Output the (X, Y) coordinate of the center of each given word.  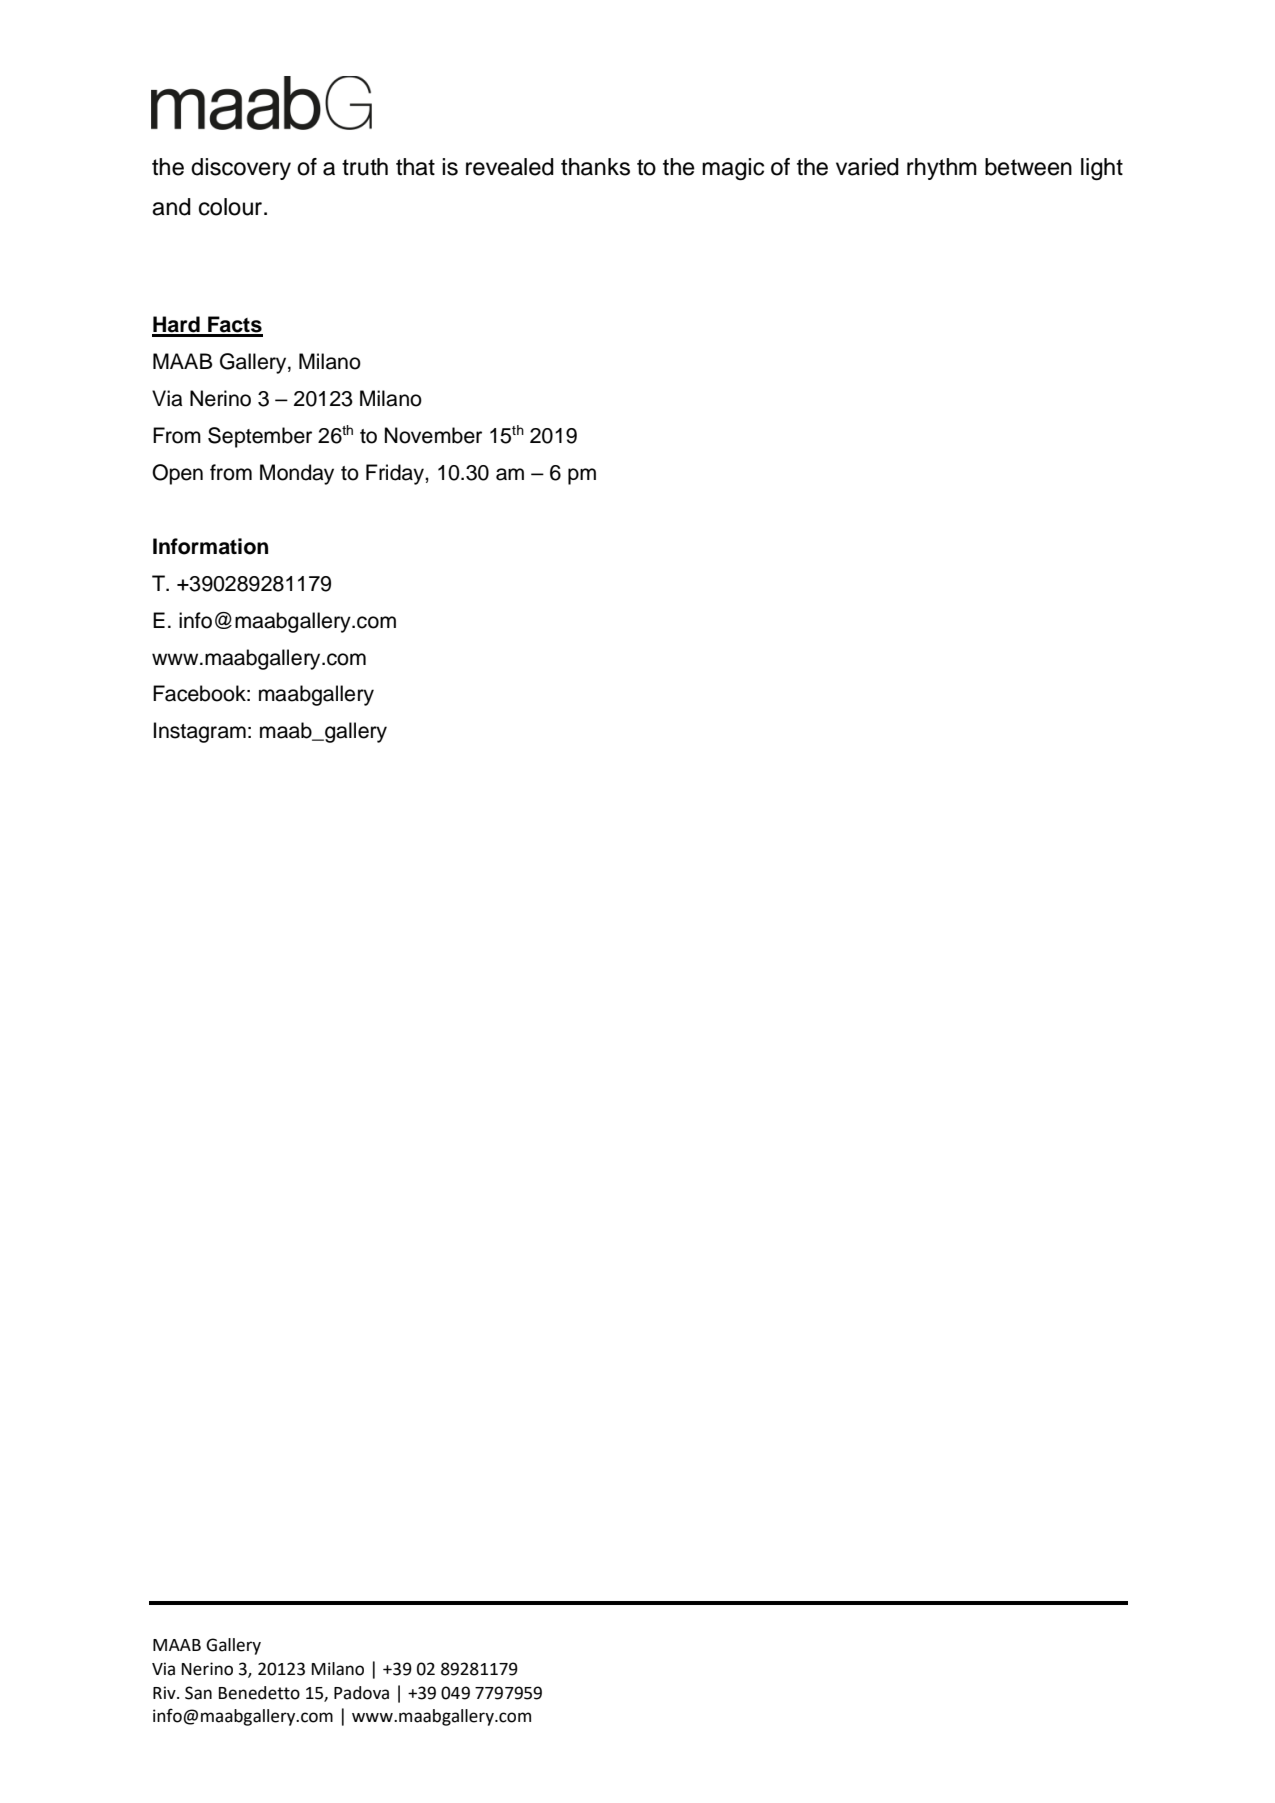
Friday (396, 474)
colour (232, 207)
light (1102, 169)
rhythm (942, 169)
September (260, 437)
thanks (595, 167)
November (433, 435)
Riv (165, 1692)
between (1028, 167)
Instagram (200, 732)
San (198, 1693)
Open (177, 474)
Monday (297, 474)
